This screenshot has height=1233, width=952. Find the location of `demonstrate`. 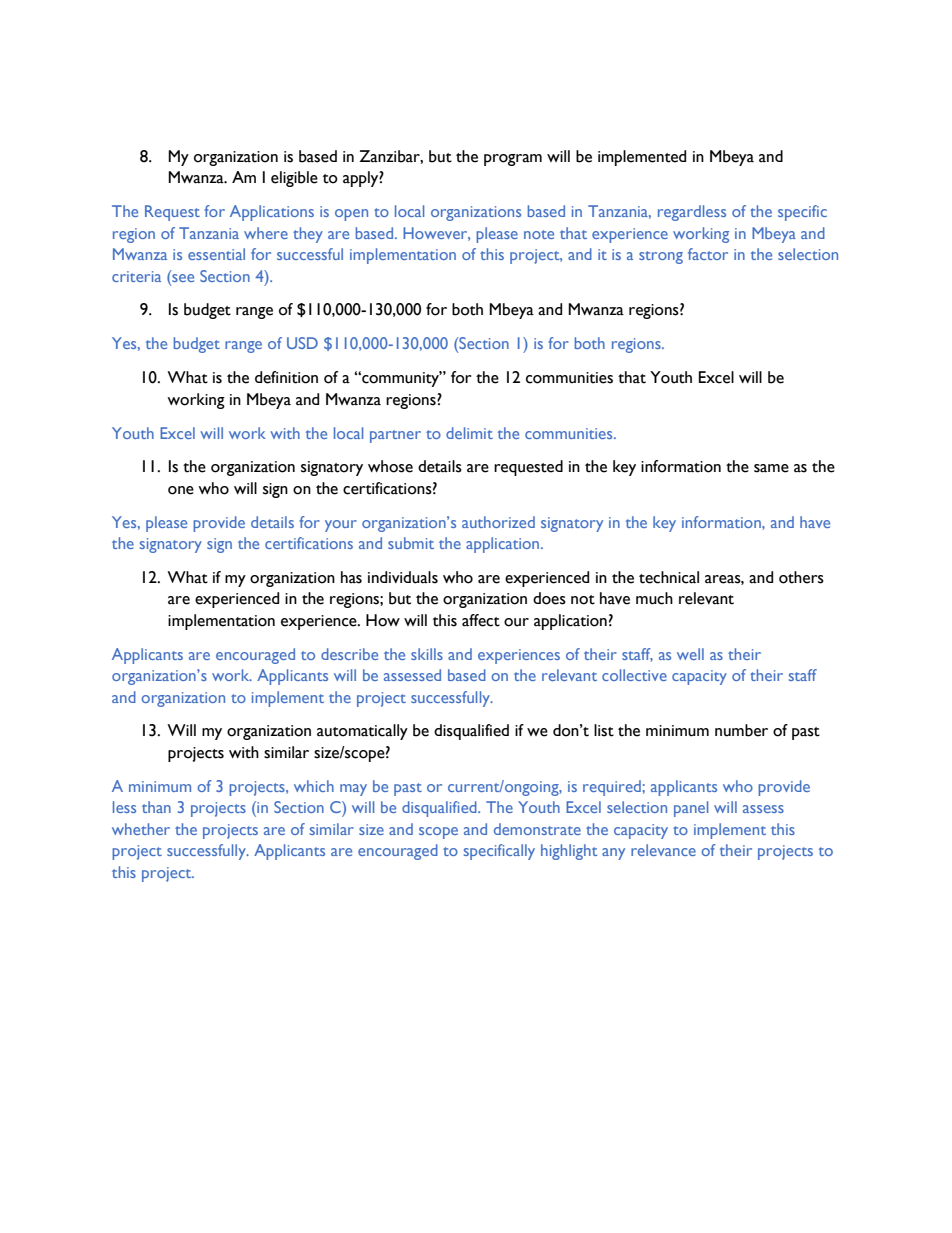

demonstrate is located at coordinates (537, 829).
